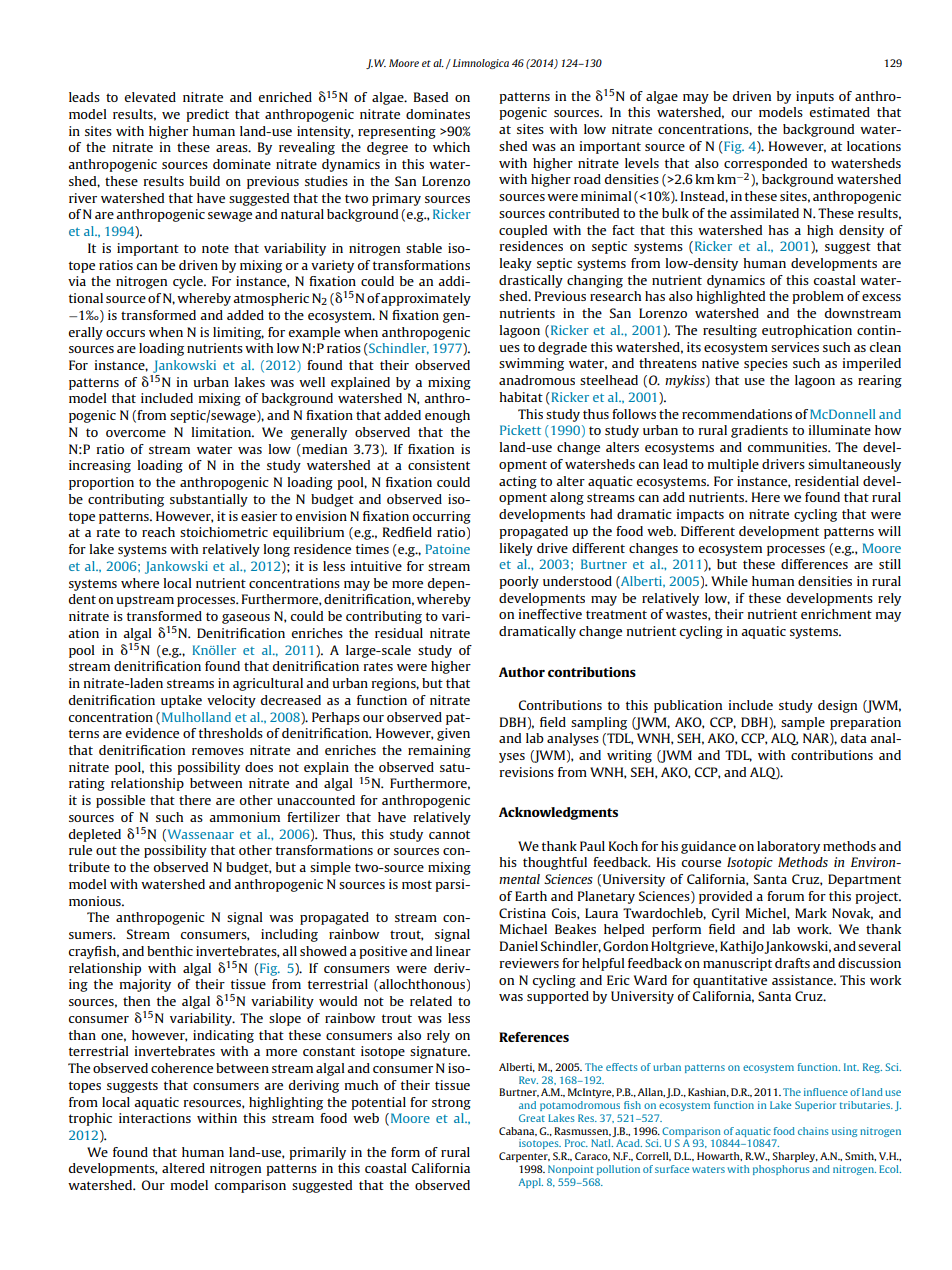 This document has width=952, height=1270. I want to click on predict, so click(207, 115).
